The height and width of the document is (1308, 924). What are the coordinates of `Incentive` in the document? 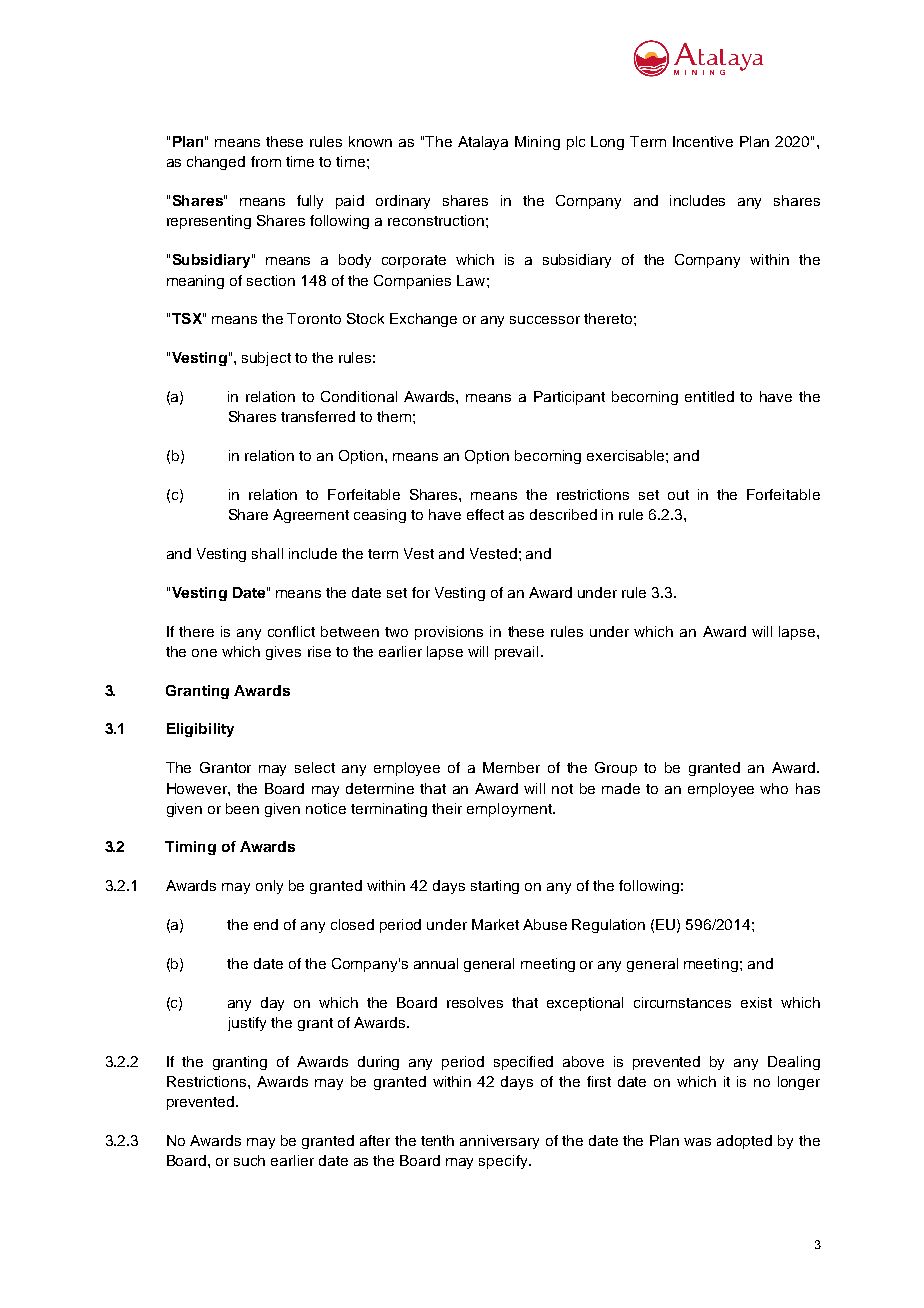 It's located at (703, 141).
